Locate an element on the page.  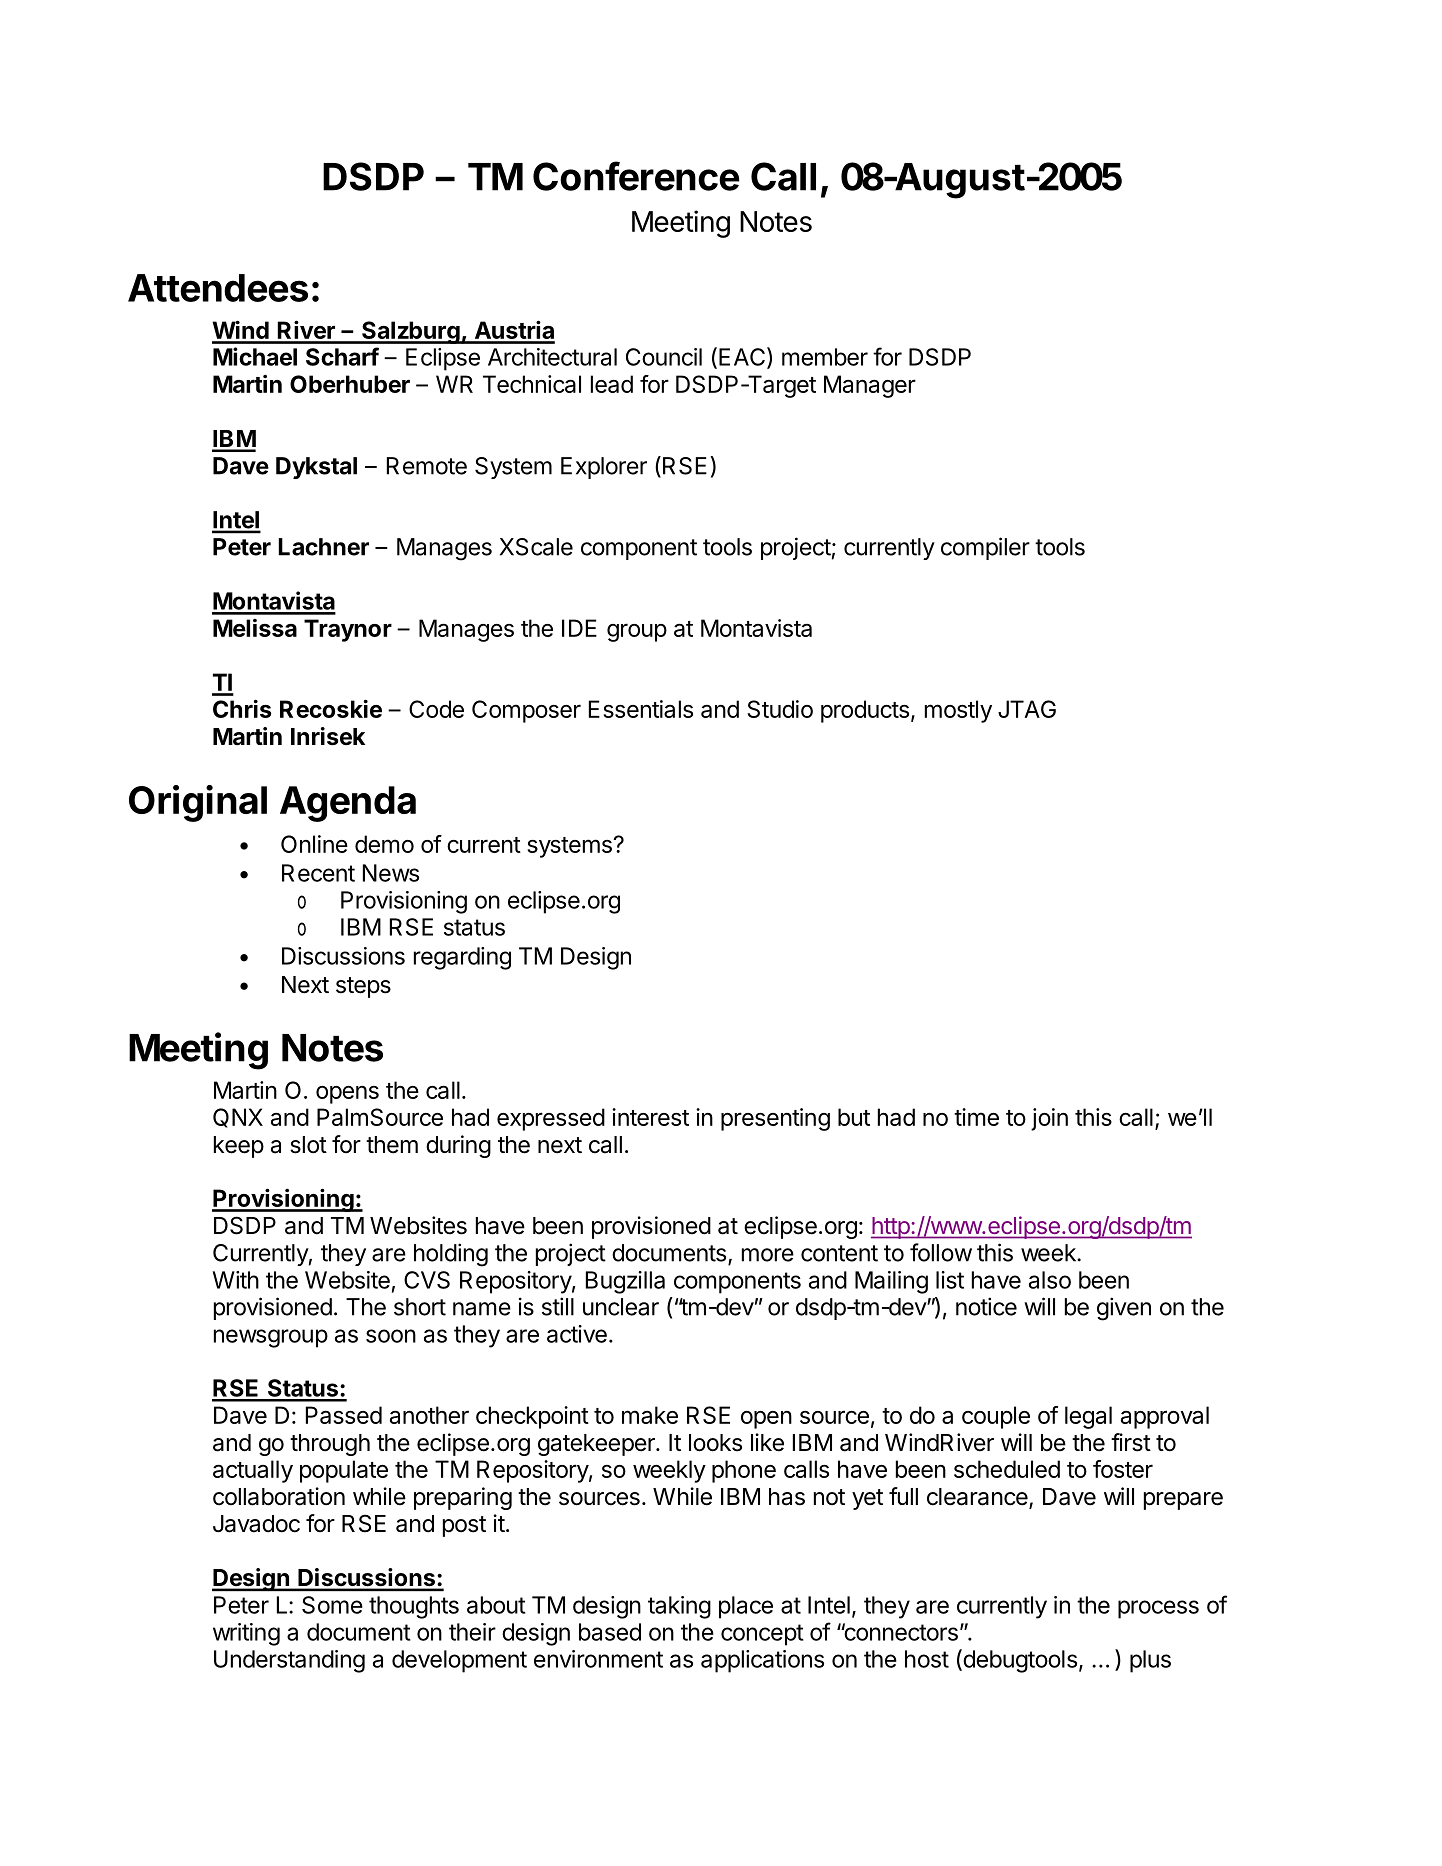
JTAG is located at coordinates (1027, 709).
